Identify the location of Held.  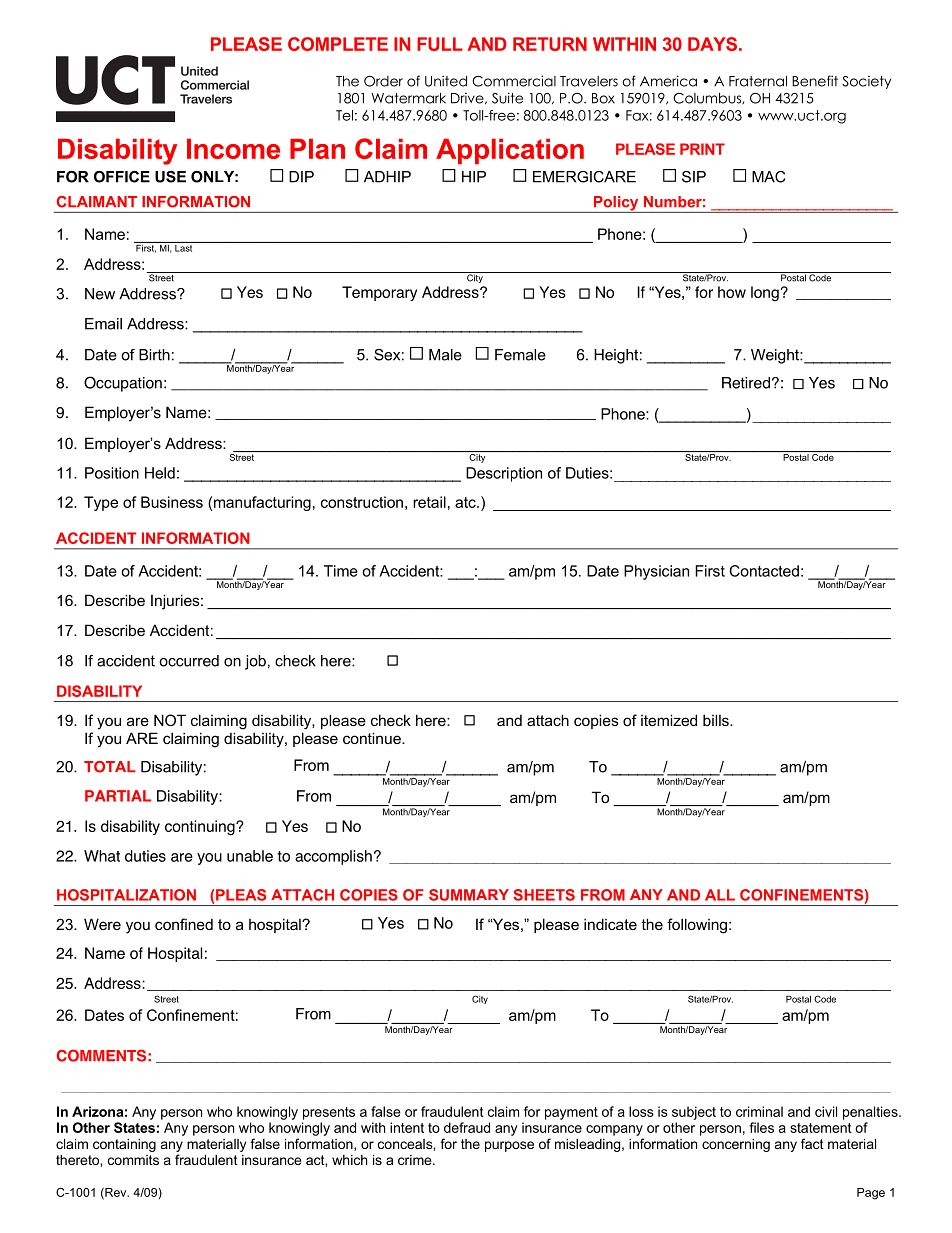
(160, 473).
